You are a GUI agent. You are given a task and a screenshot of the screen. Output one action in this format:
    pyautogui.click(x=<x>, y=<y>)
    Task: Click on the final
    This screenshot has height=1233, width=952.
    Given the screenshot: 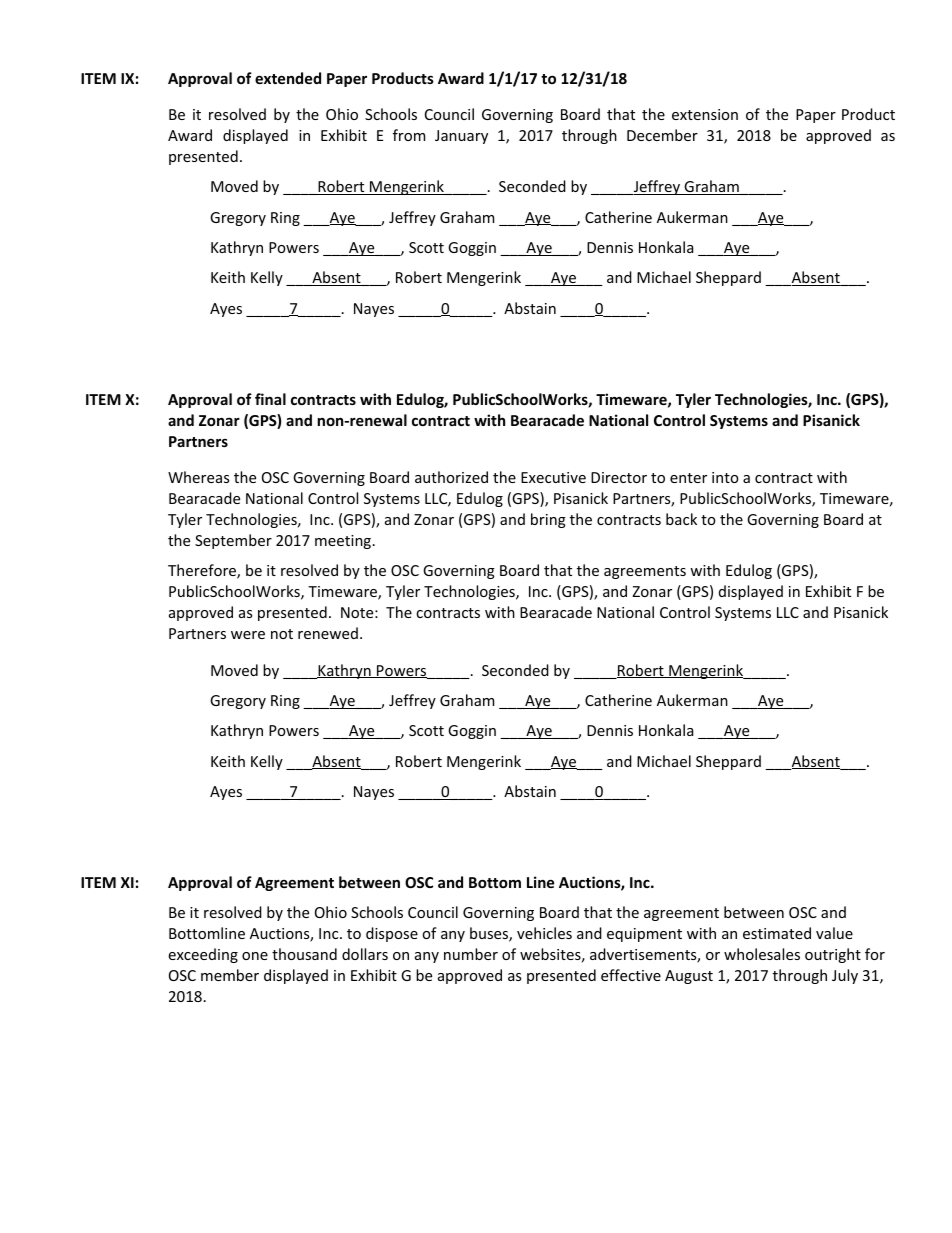 What is the action you would take?
    pyautogui.click(x=270, y=399)
